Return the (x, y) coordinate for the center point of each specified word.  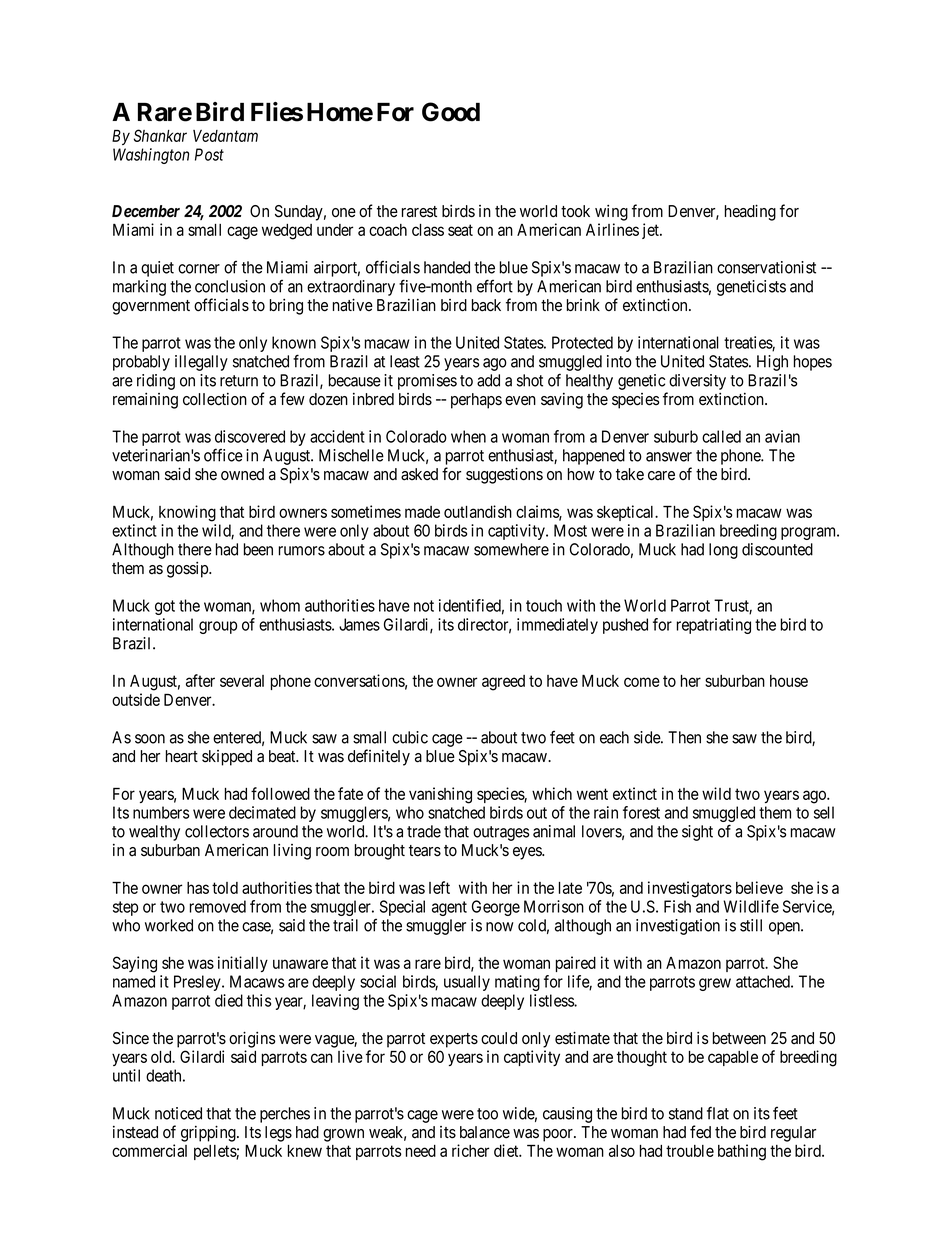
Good (451, 112)
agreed (503, 683)
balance (485, 1132)
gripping (209, 1133)
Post (209, 154)
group (218, 627)
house (789, 681)
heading (750, 212)
